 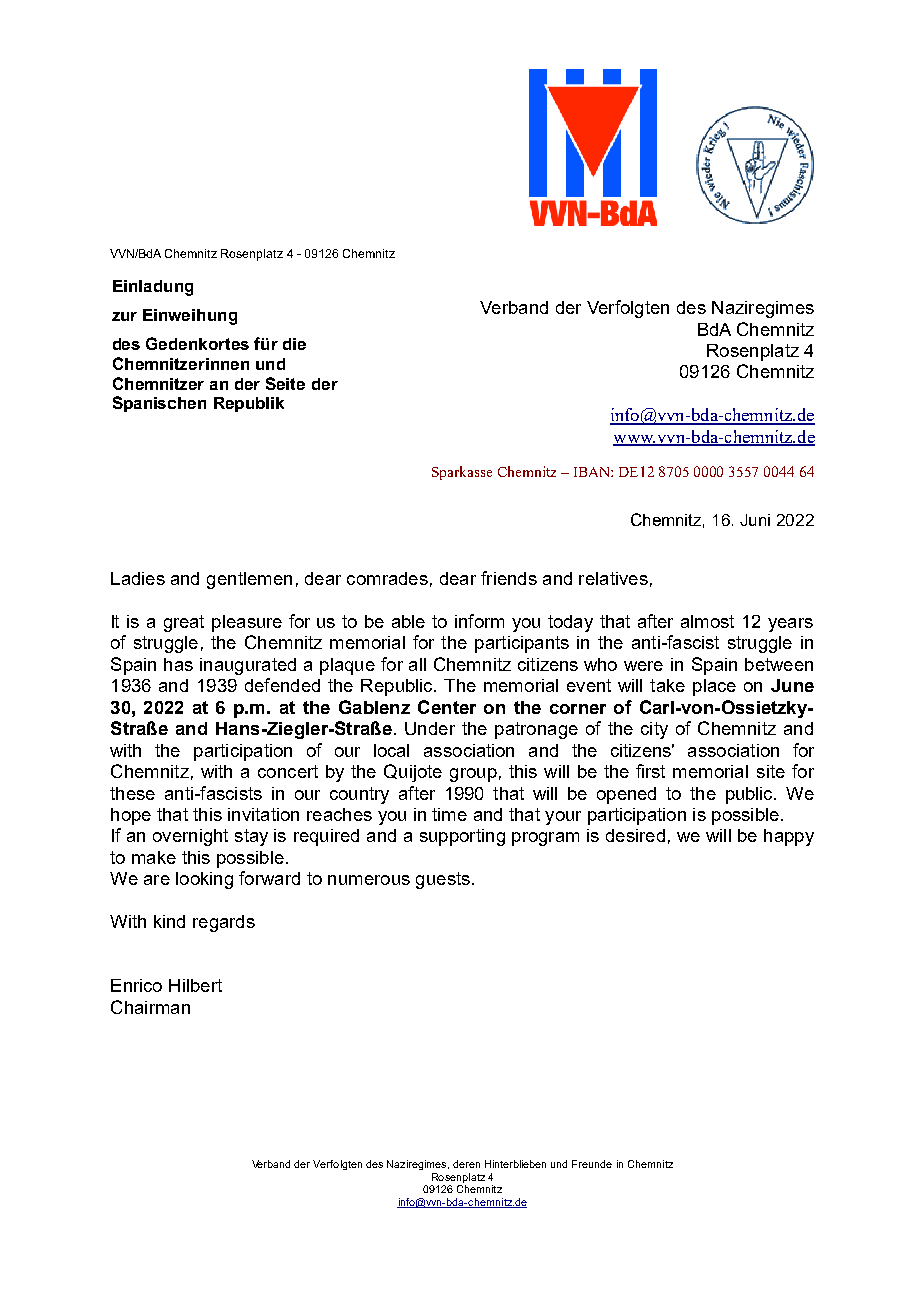 What do you see at coordinates (288, 771) in the image?
I see `concert` at bounding box center [288, 771].
